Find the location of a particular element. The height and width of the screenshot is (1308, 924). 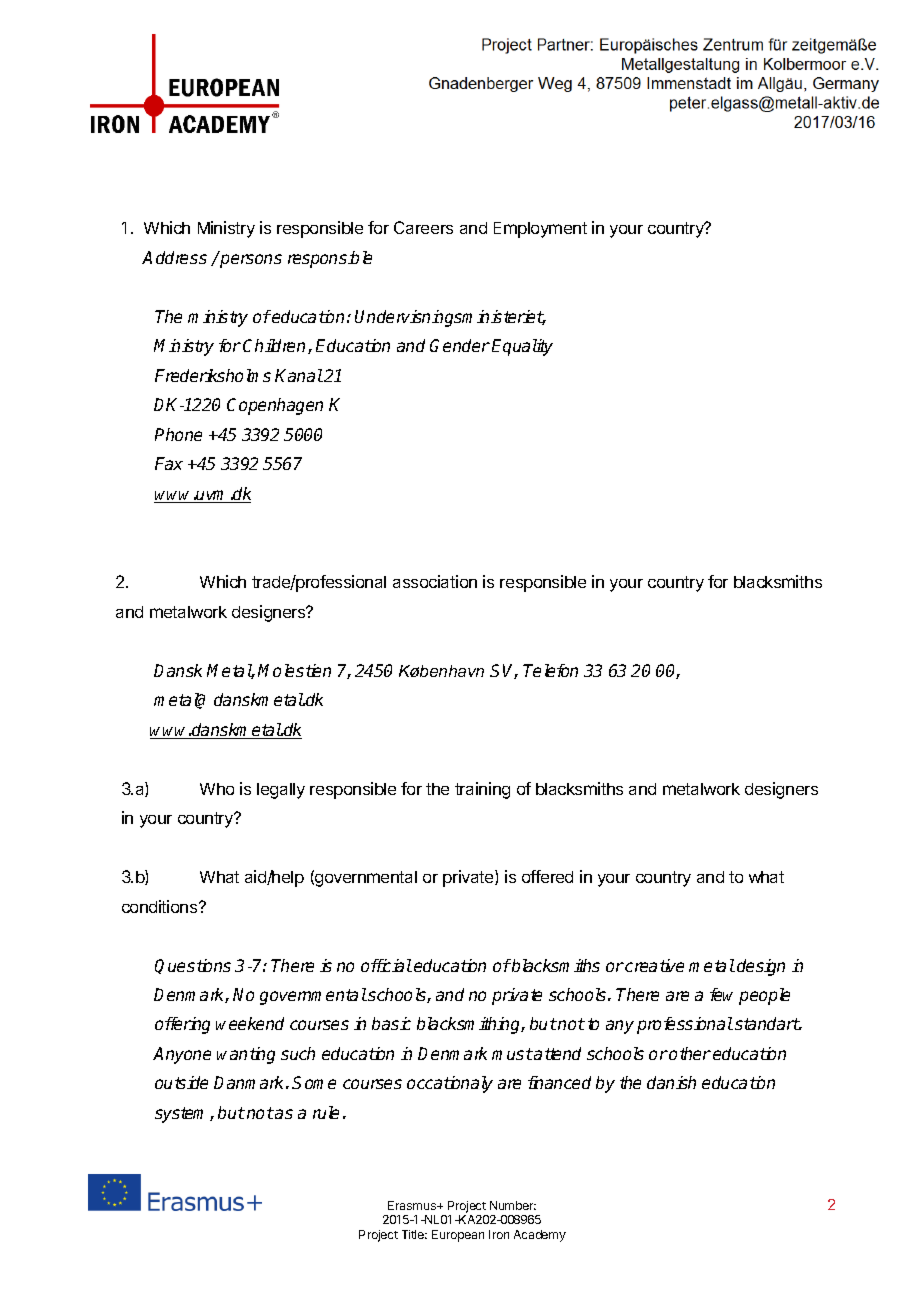

Careers is located at coordinates (423, 227).
